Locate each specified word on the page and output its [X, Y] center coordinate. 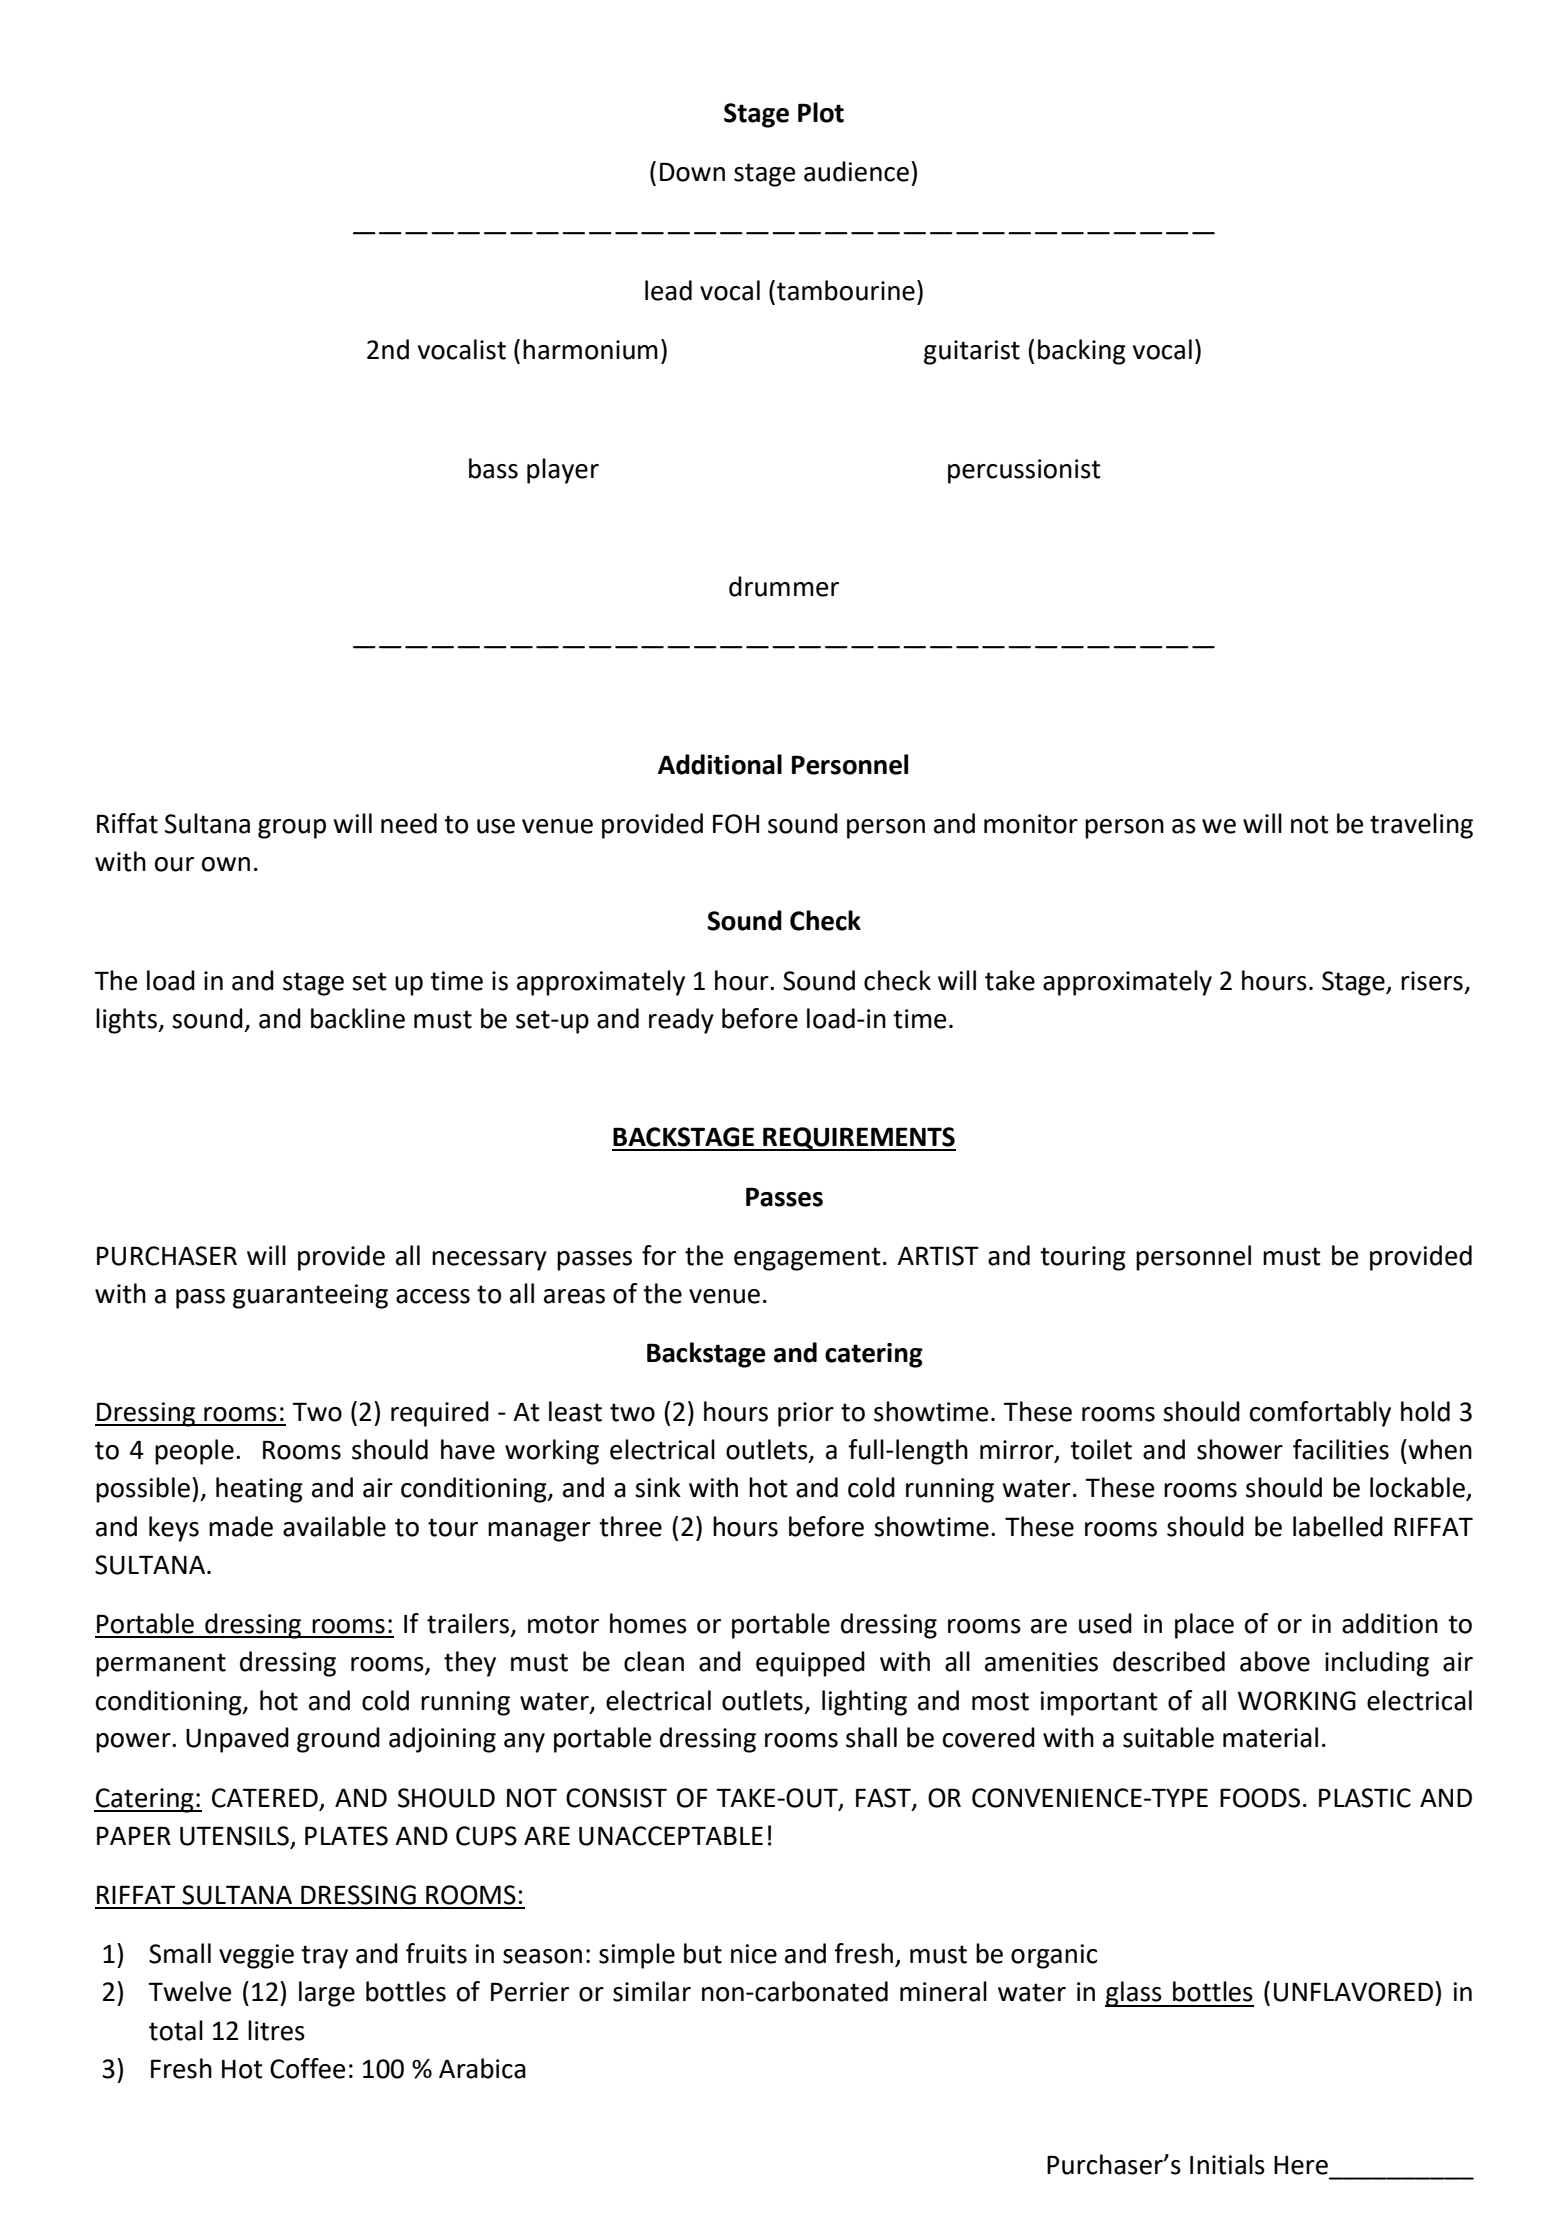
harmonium [590, 349]
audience [858, 171]
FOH [736, 824]
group [292, 829]
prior [806, 1414]
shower [1240, 1449]
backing [1082, 352]
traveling [1421, 826]
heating [259, 1490]
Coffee [307, 2068]
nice [754, 1954]
